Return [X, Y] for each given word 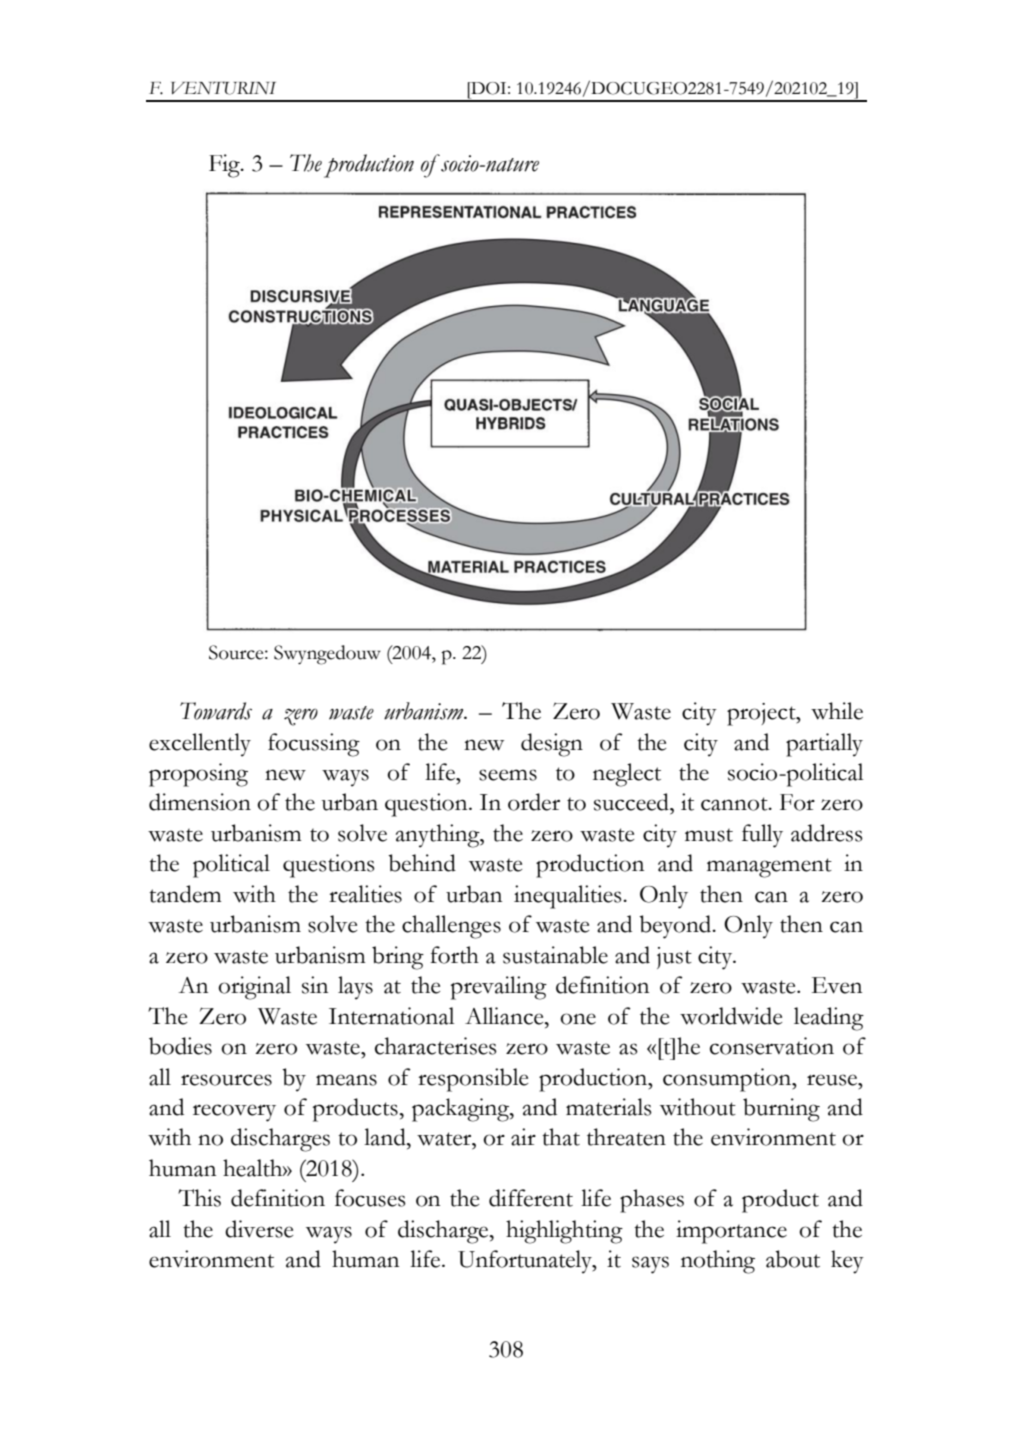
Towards [216, 711]
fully [762, 836]
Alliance [505, 1016]
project [762, 714]
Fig [225, 166]
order [534, 802]
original [254, 988]
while [837, 711]
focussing [314, 745]
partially [824, 745]
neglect [627, 775]
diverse [259, 1229]
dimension [200, 802]
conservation [772, 1046]
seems [508, 775]
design [552, 745]
